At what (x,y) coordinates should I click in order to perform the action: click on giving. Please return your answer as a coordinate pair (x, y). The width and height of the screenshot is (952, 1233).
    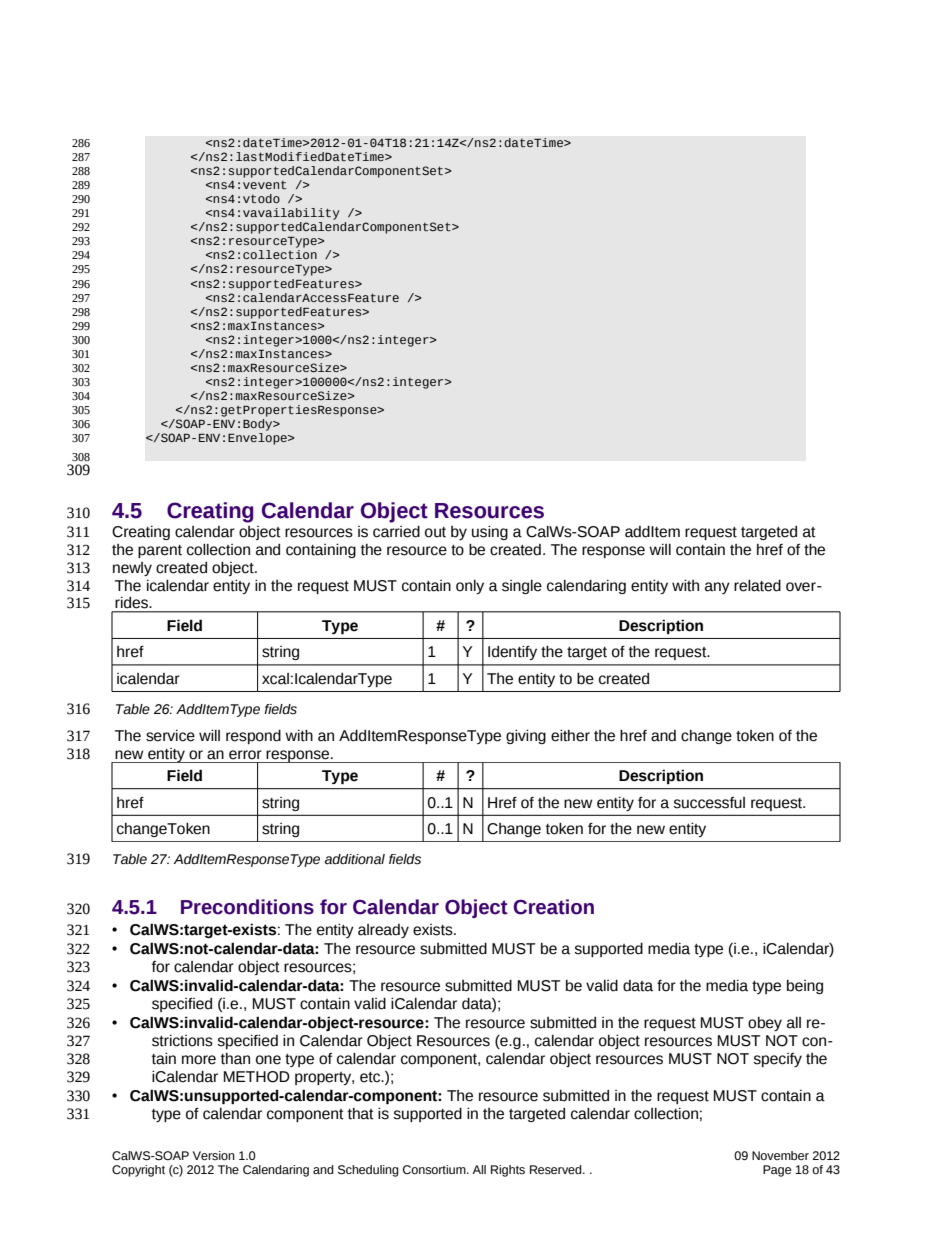
    Looking at the image, I should click on (526, 737).
